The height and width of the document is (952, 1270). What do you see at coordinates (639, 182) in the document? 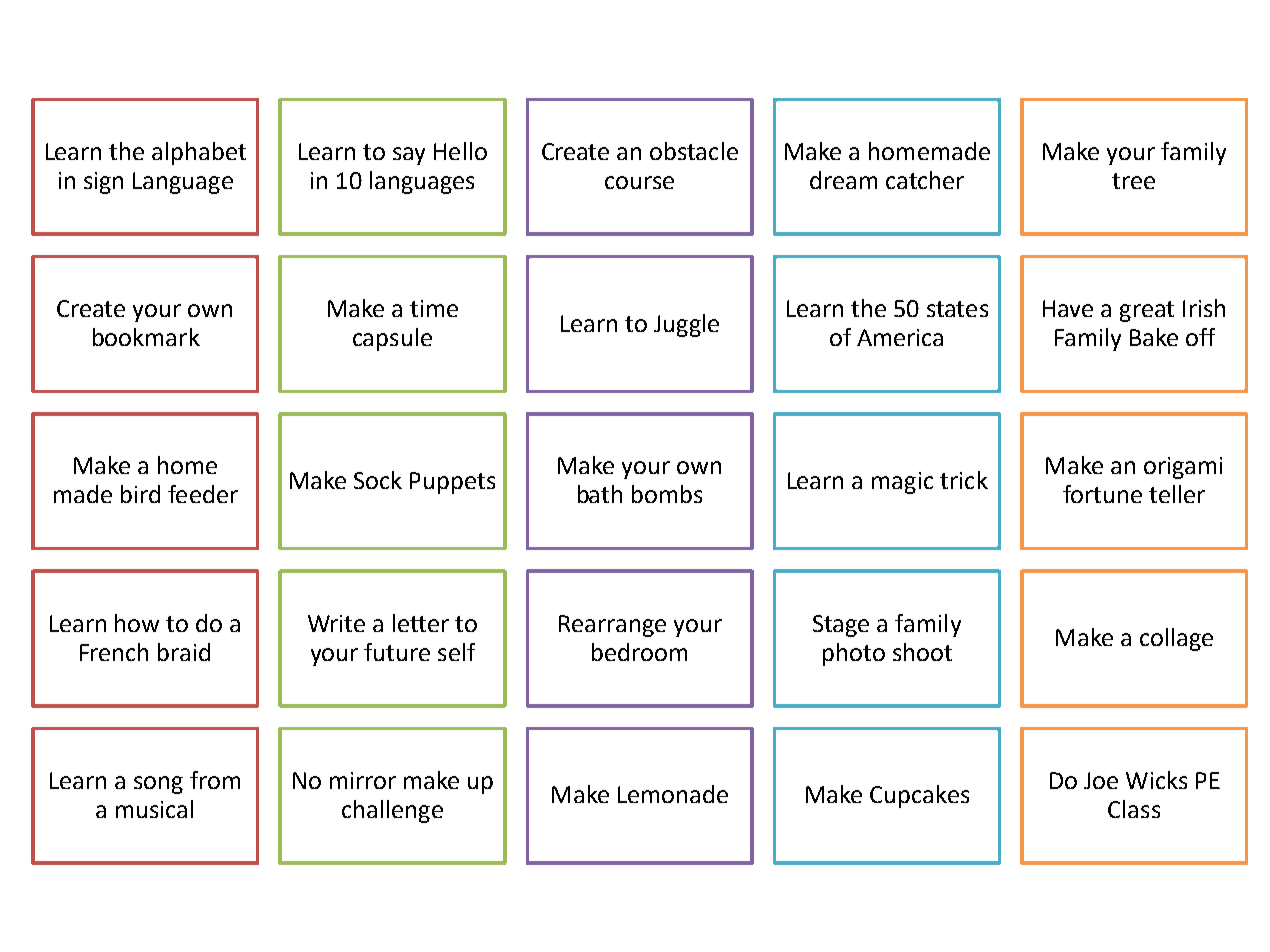
I see `course` at bounding box center [639, 182].
